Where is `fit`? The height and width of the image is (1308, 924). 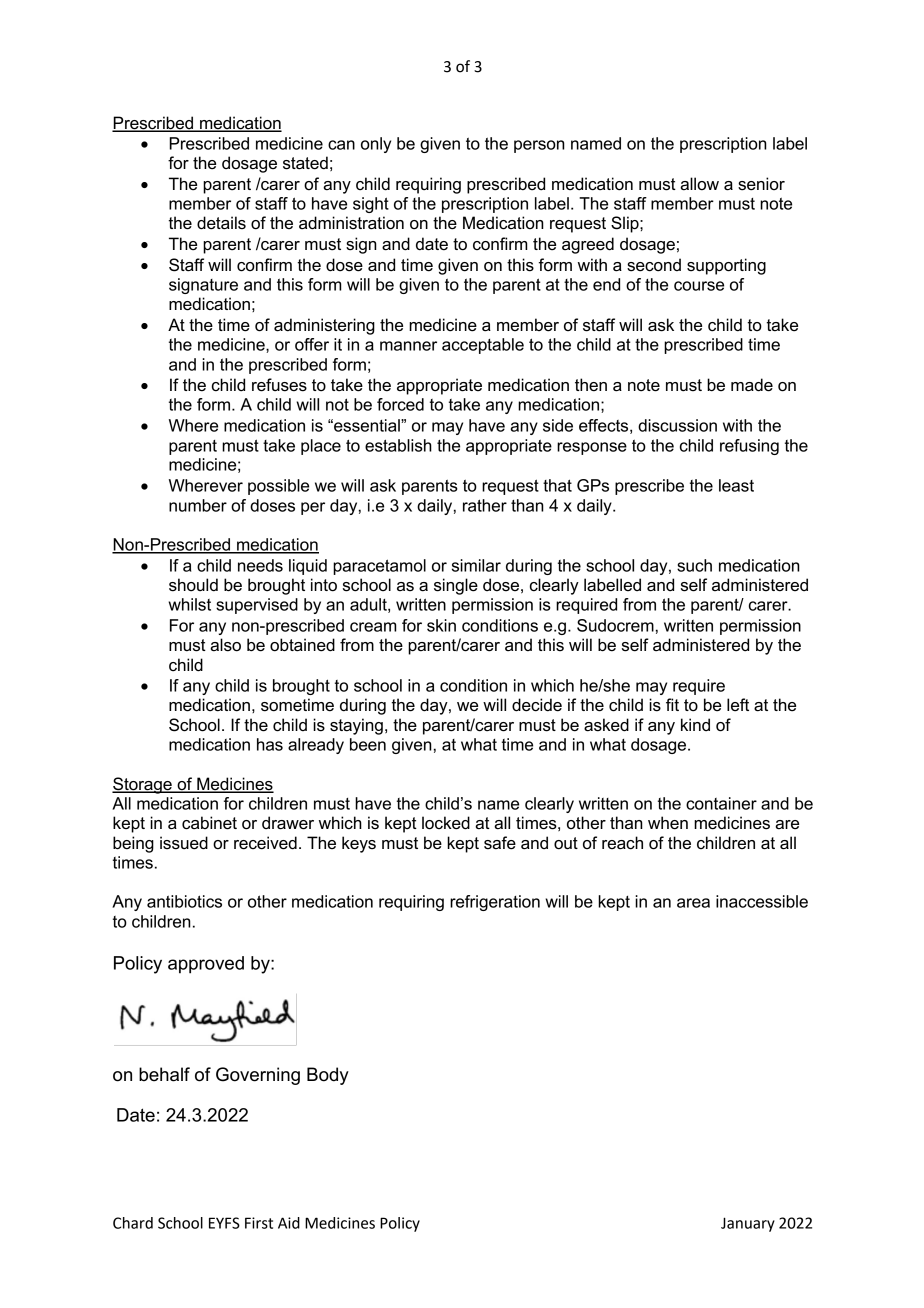 fit is located at coordinates (672, 704).
